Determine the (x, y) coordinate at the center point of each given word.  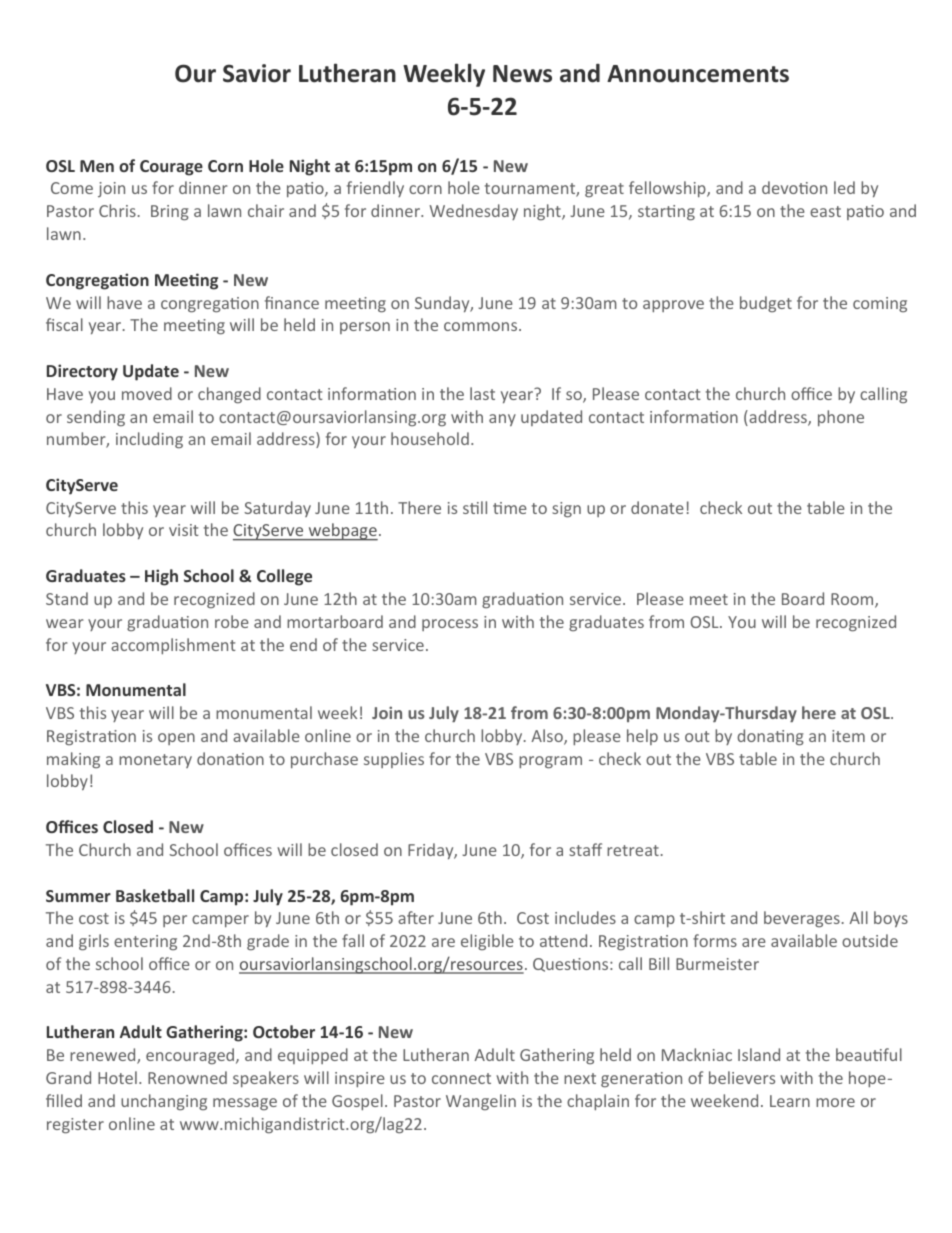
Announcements (698, 74)
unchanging (164, 1102)
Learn (790, 1101)
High (161, 577)
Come (72, 188)
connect (461, 1078)
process (450, 625)
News (522, 74)
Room (853, 600)
